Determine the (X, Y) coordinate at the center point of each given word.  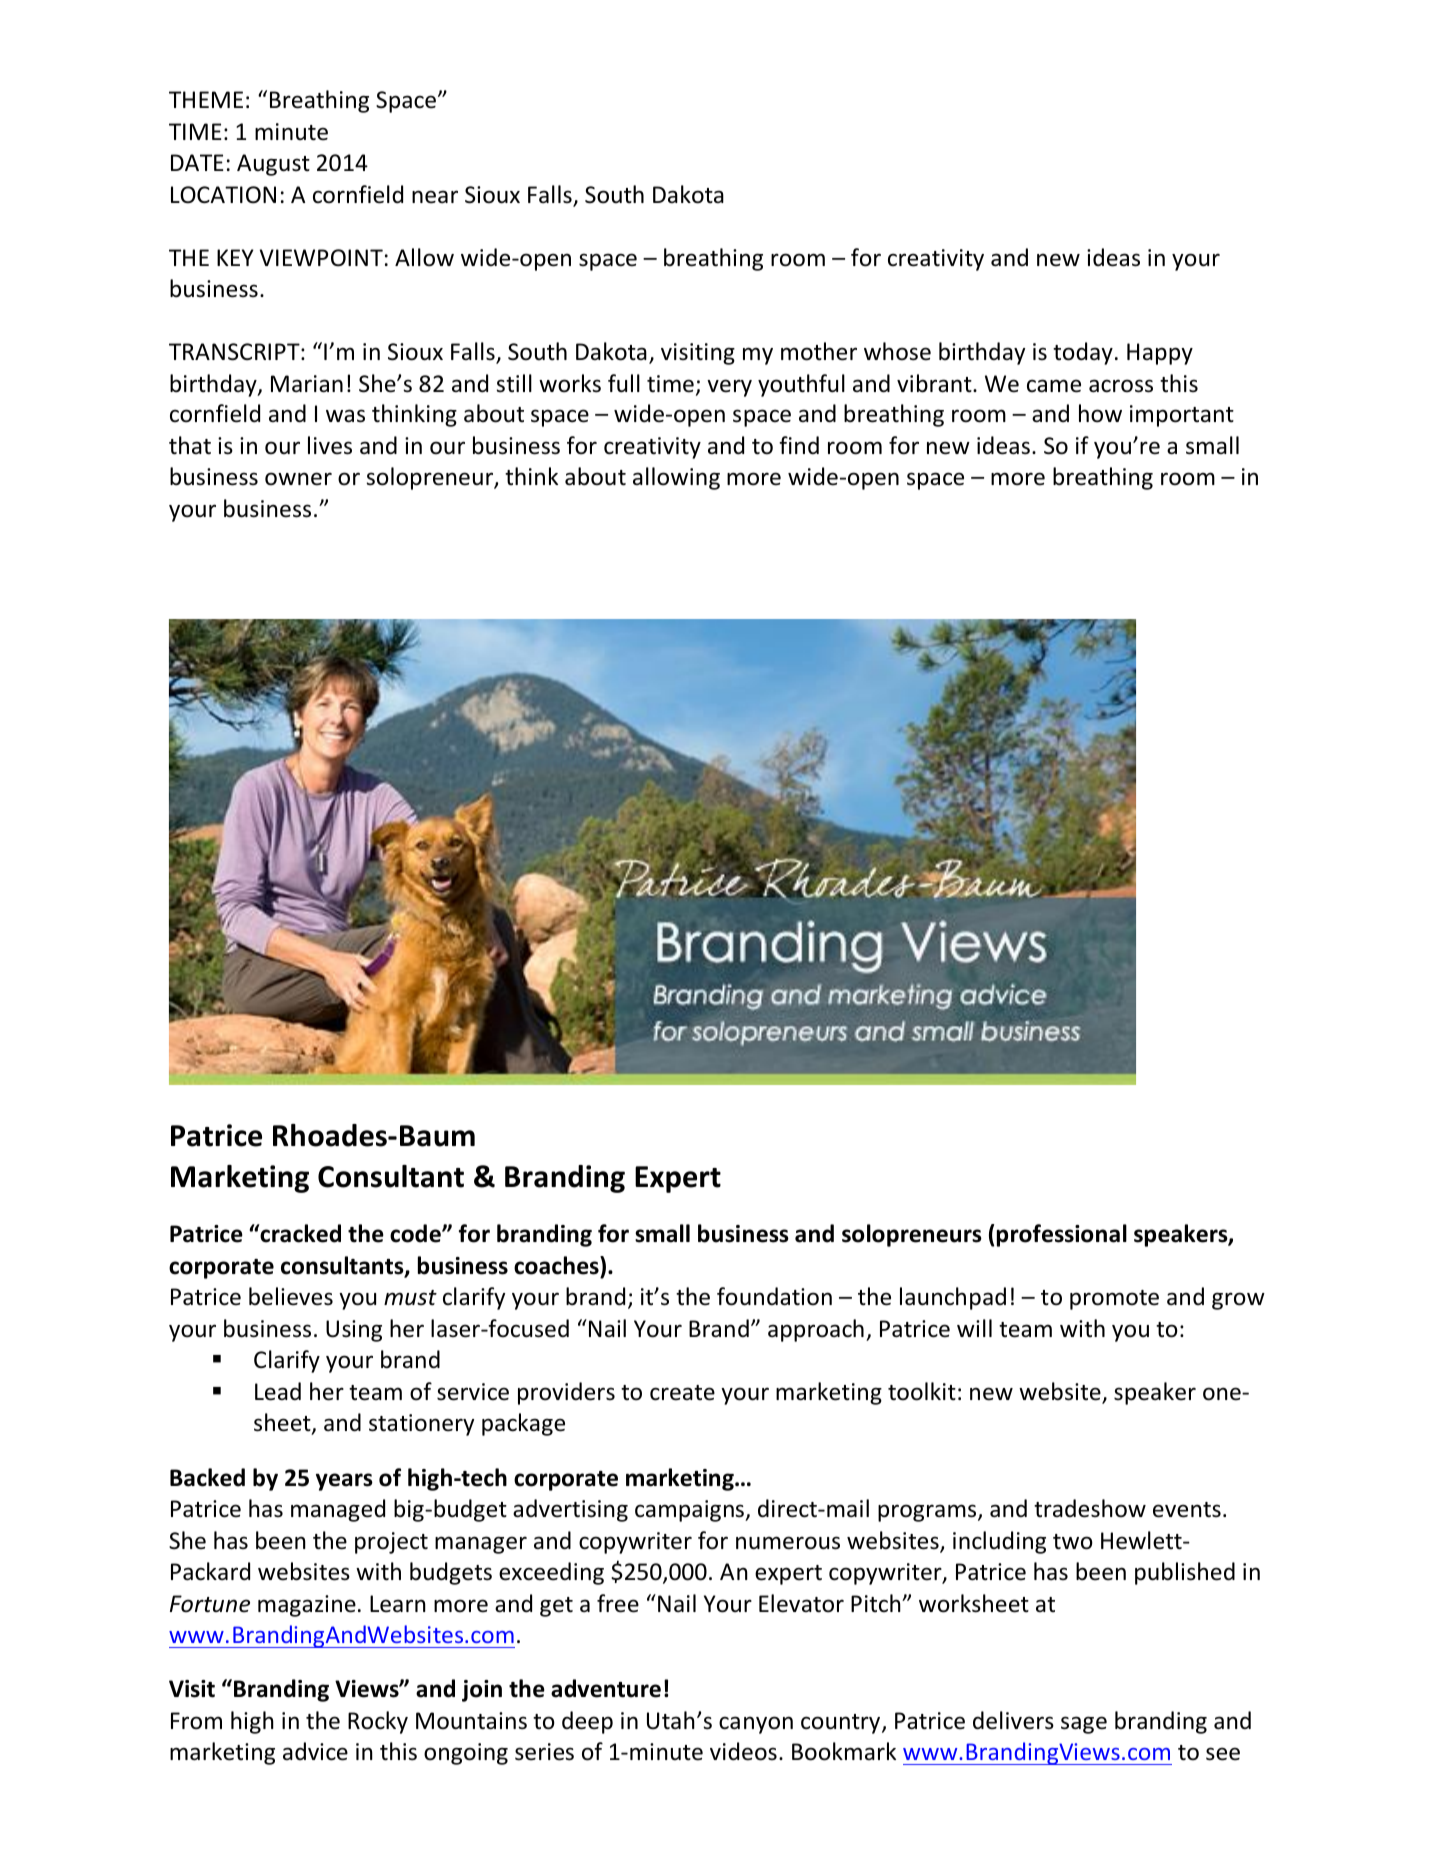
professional (1062, 1235)
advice (315, 1751)
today (1083, 353)
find (799, 445)
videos (743, 1751)
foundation (774, 1296)
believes (291, 1296)
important (1182, 416)
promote (1114, 1300)
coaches (557, 1265)
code (416, 1233)
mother (819, 351)
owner (298, 479)
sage (1084, 1725)
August (273, 165)
